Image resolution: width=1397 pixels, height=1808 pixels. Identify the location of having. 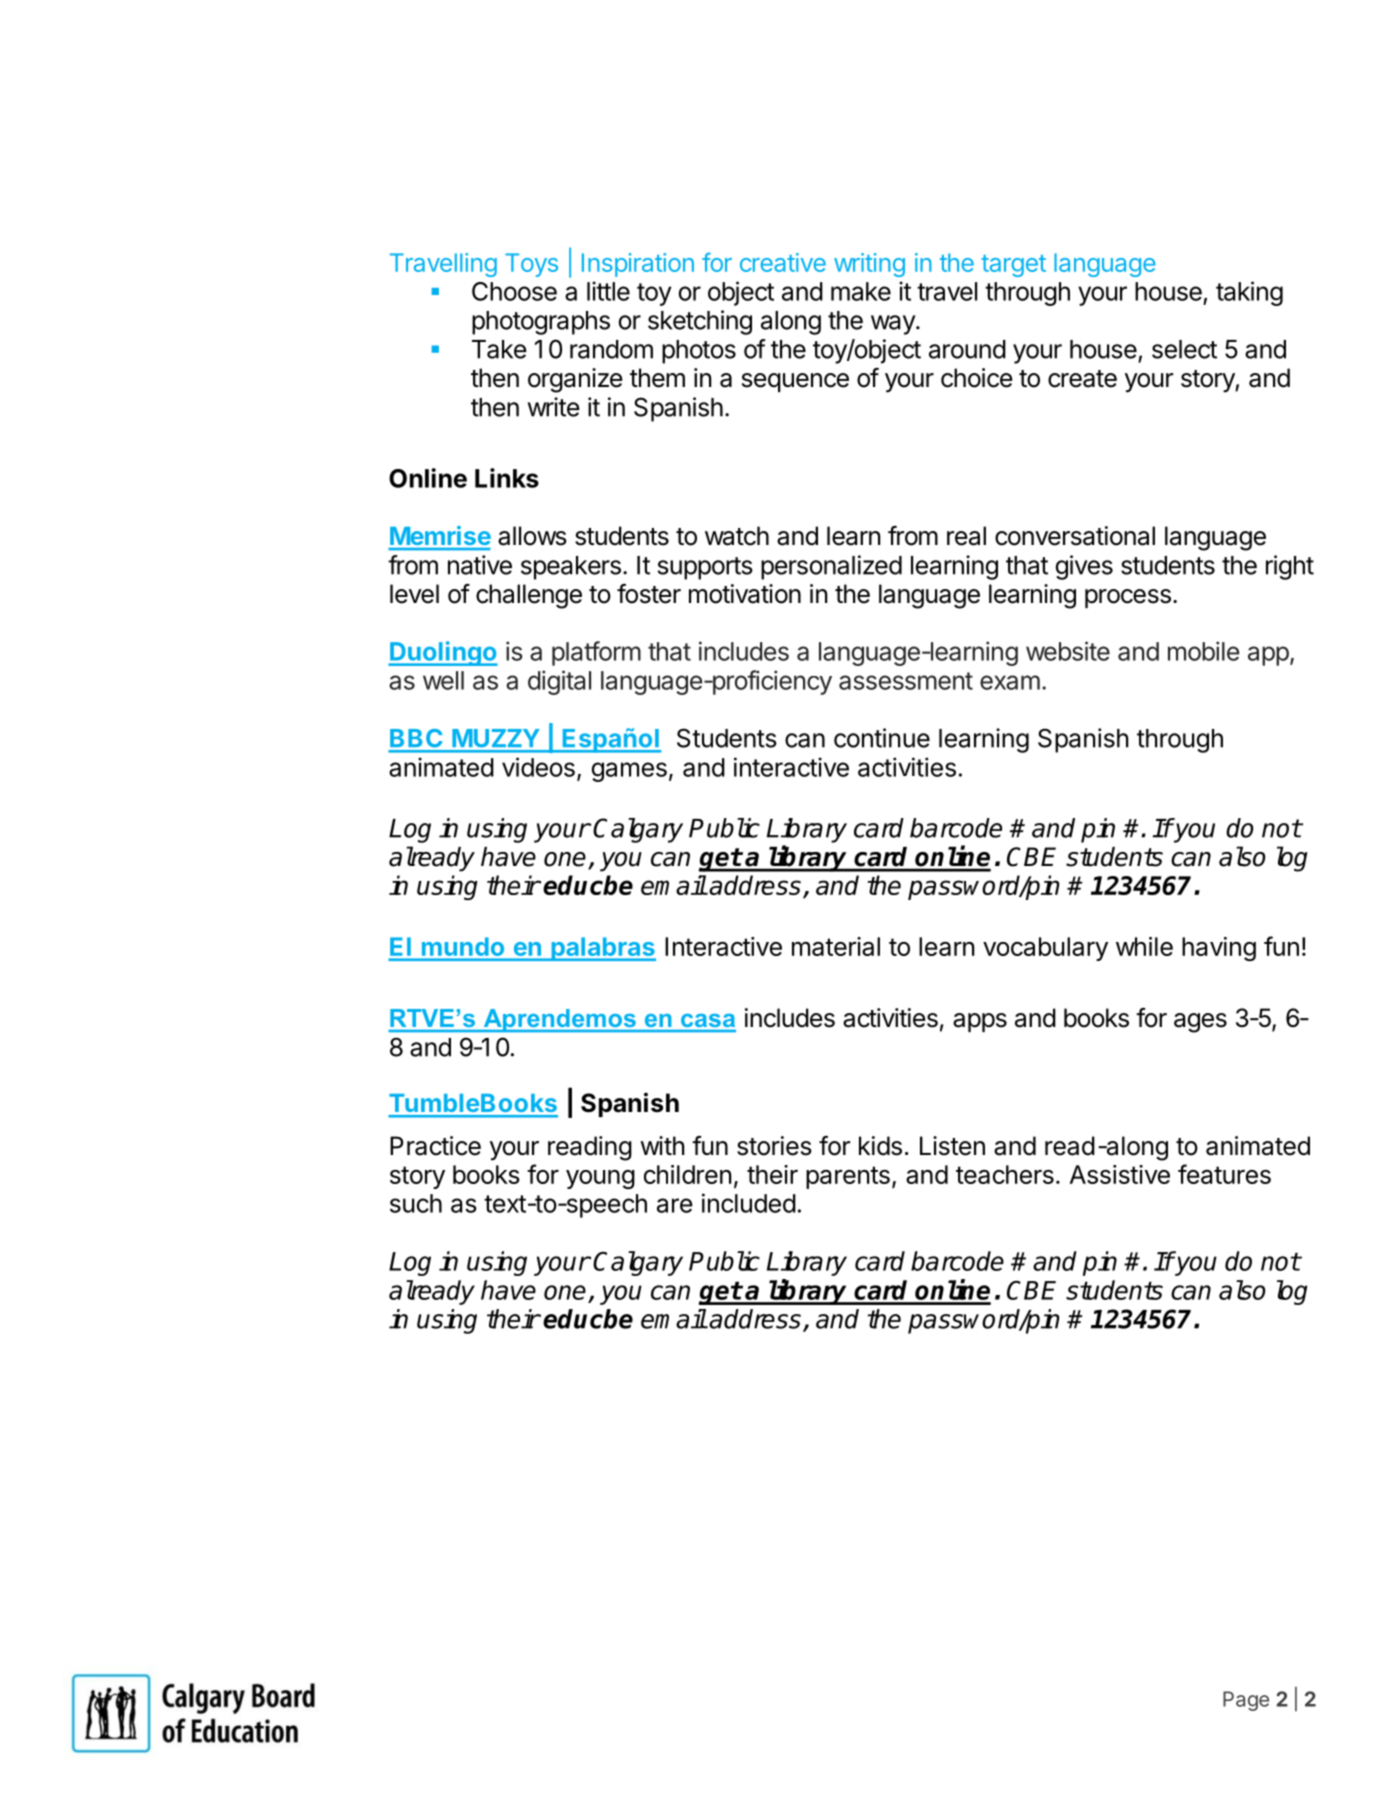
(1219, 949).
